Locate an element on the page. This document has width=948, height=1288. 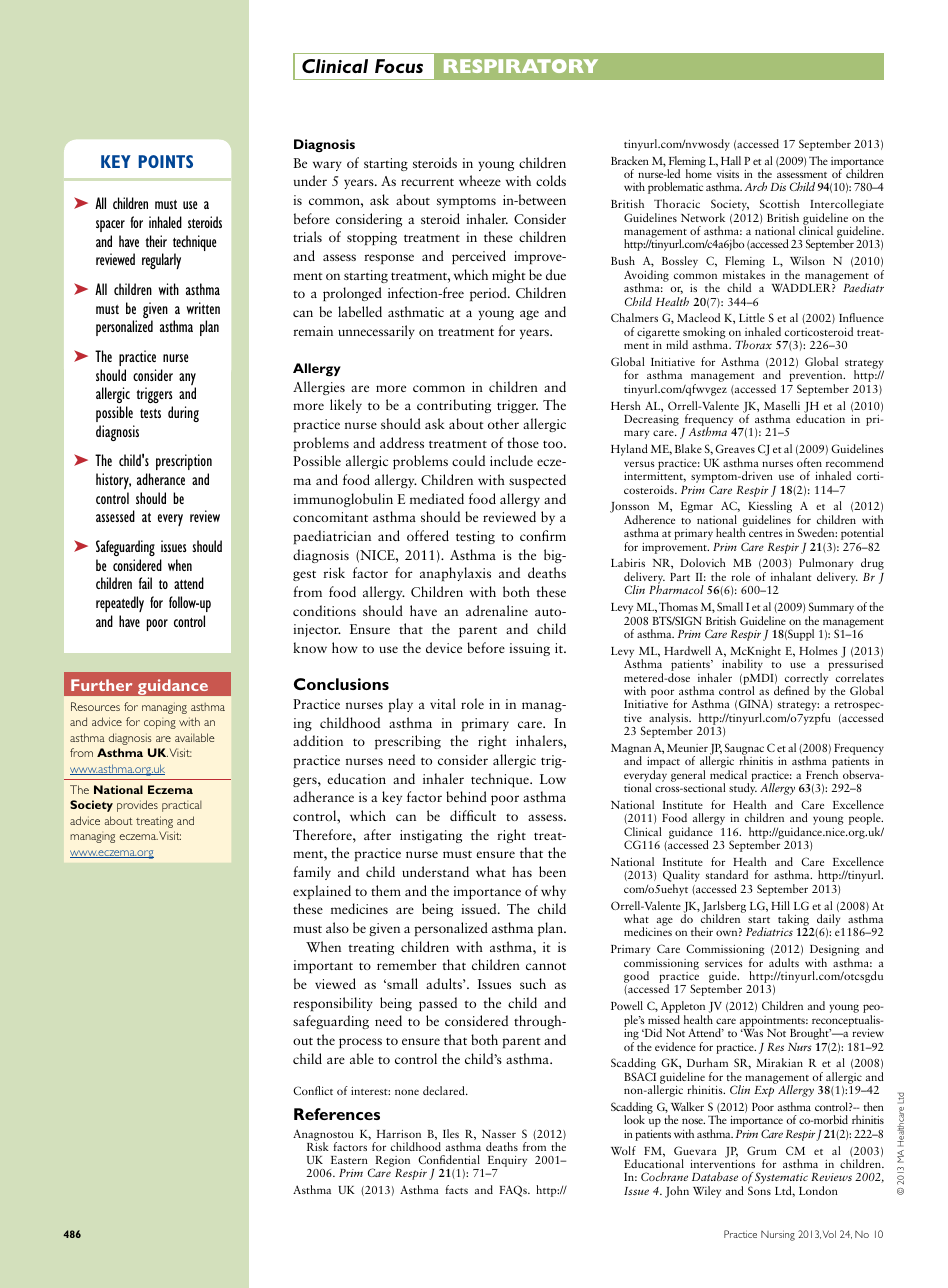
written is located at coordinates (203, 308).
